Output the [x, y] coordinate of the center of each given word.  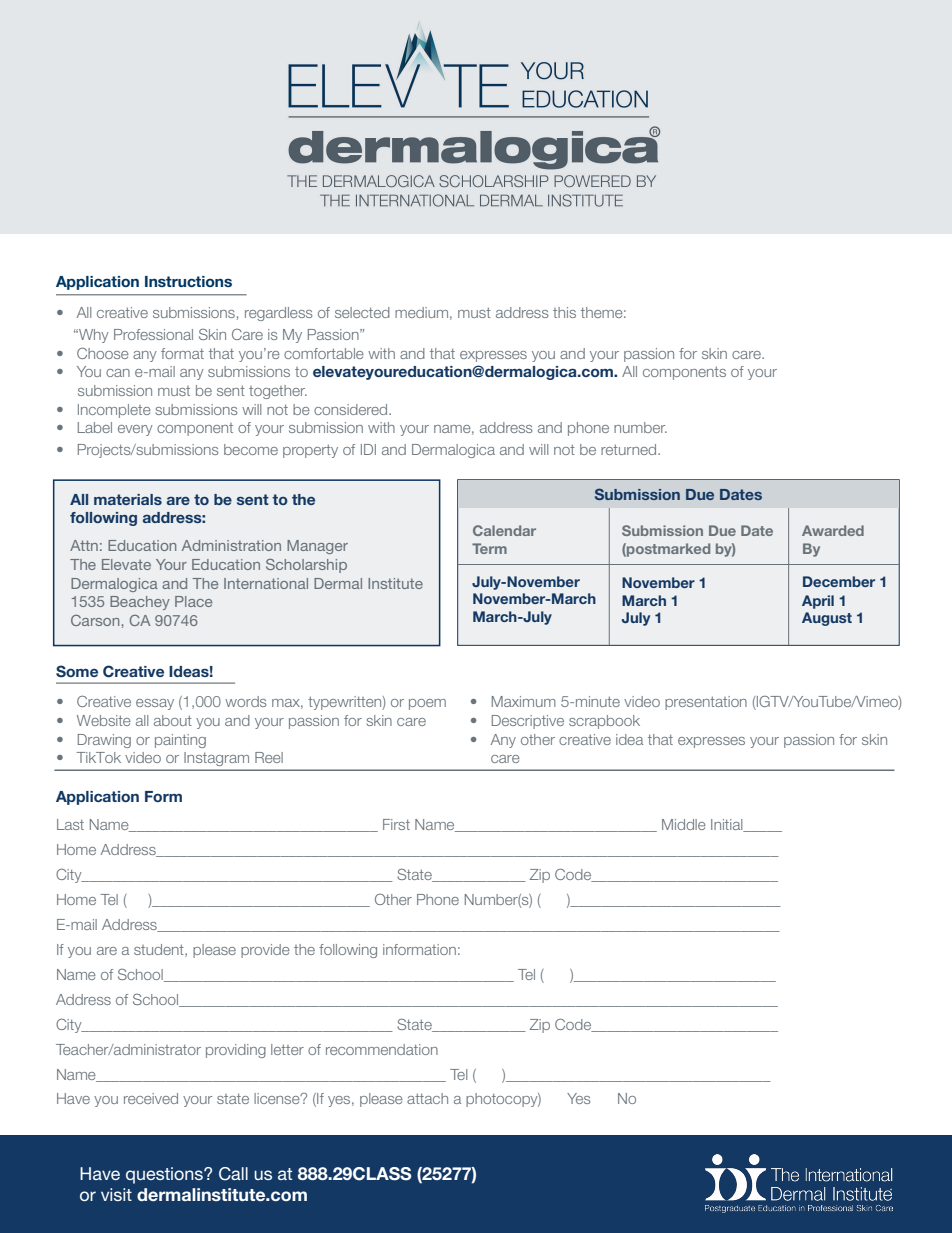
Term [489, 548]
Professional [153, 334]
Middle [684, 824]
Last [70, 824]
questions [165, 1175]
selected [362, 312]
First [396, 824]
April [818, 602]
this [564, 312]
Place [193, 601]
